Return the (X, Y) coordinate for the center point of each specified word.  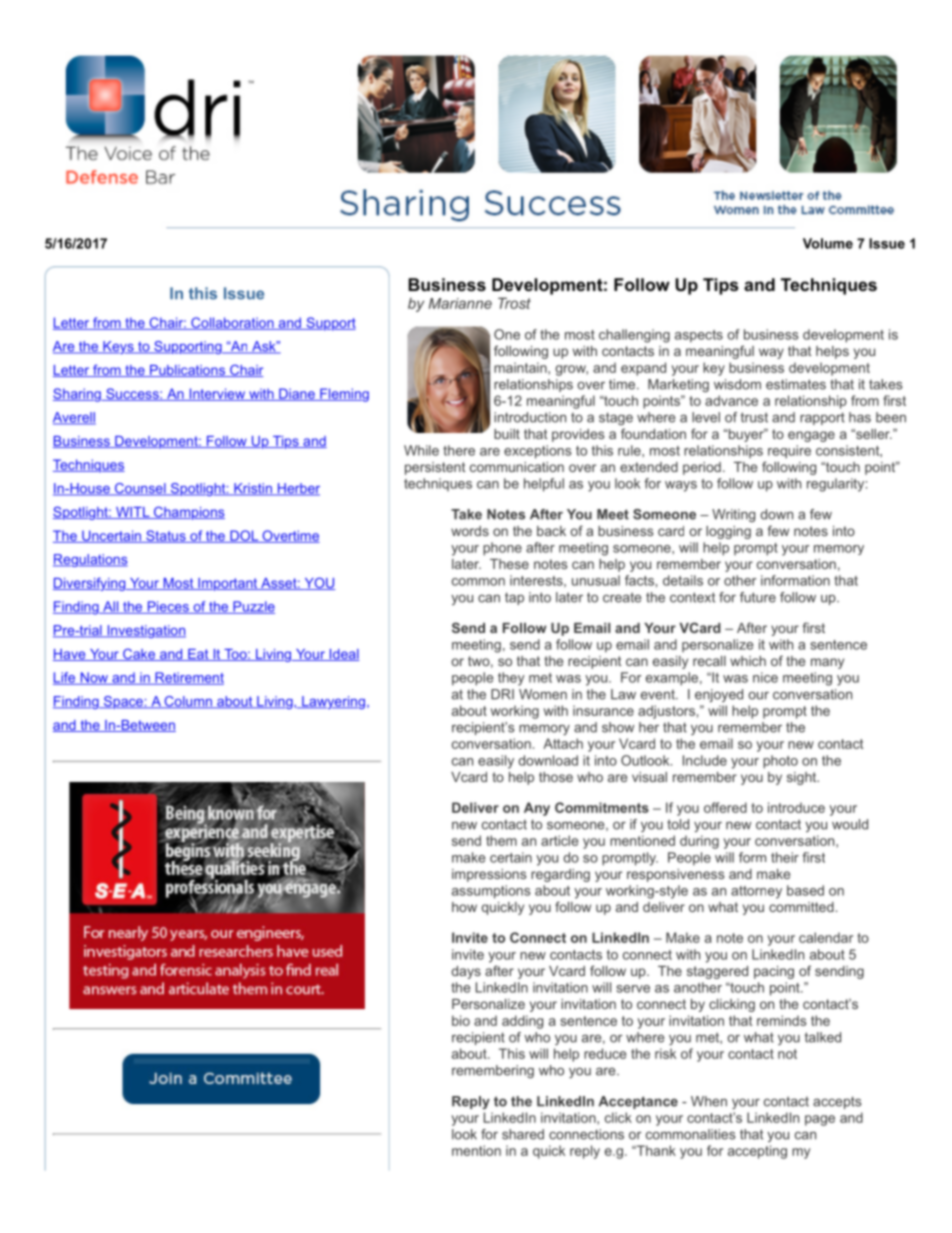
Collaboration (232, 323)
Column (188, 702)
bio (461, 1020)
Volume (828, 243)
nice (765, 677)
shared (523, 1134)
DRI (502, 694)
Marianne (460, 303)
